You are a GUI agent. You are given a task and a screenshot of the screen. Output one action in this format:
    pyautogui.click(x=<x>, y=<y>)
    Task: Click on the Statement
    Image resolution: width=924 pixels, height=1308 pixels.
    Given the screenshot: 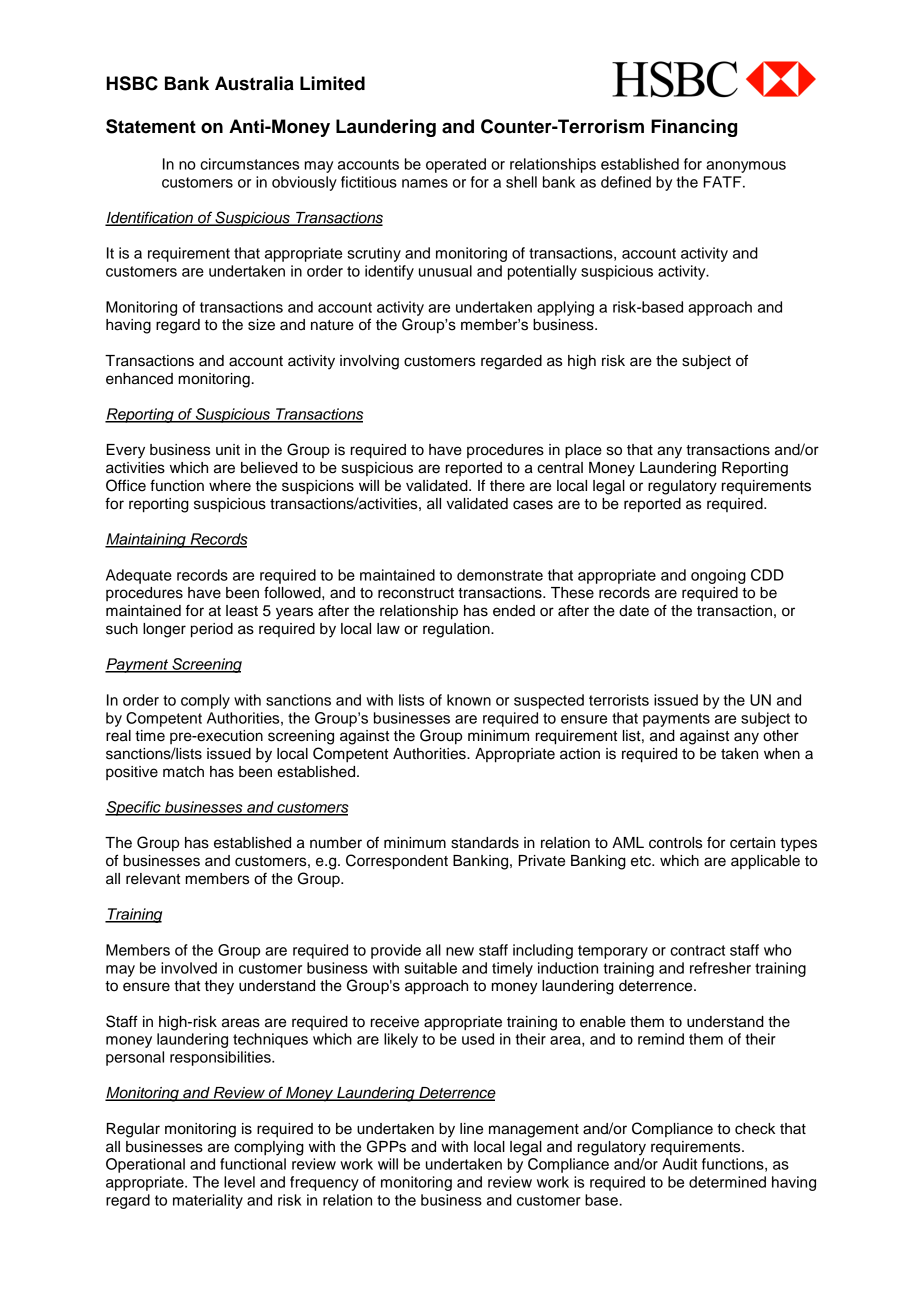 What is the action you would take?
    pyautogui.click(x=151, y=126)
